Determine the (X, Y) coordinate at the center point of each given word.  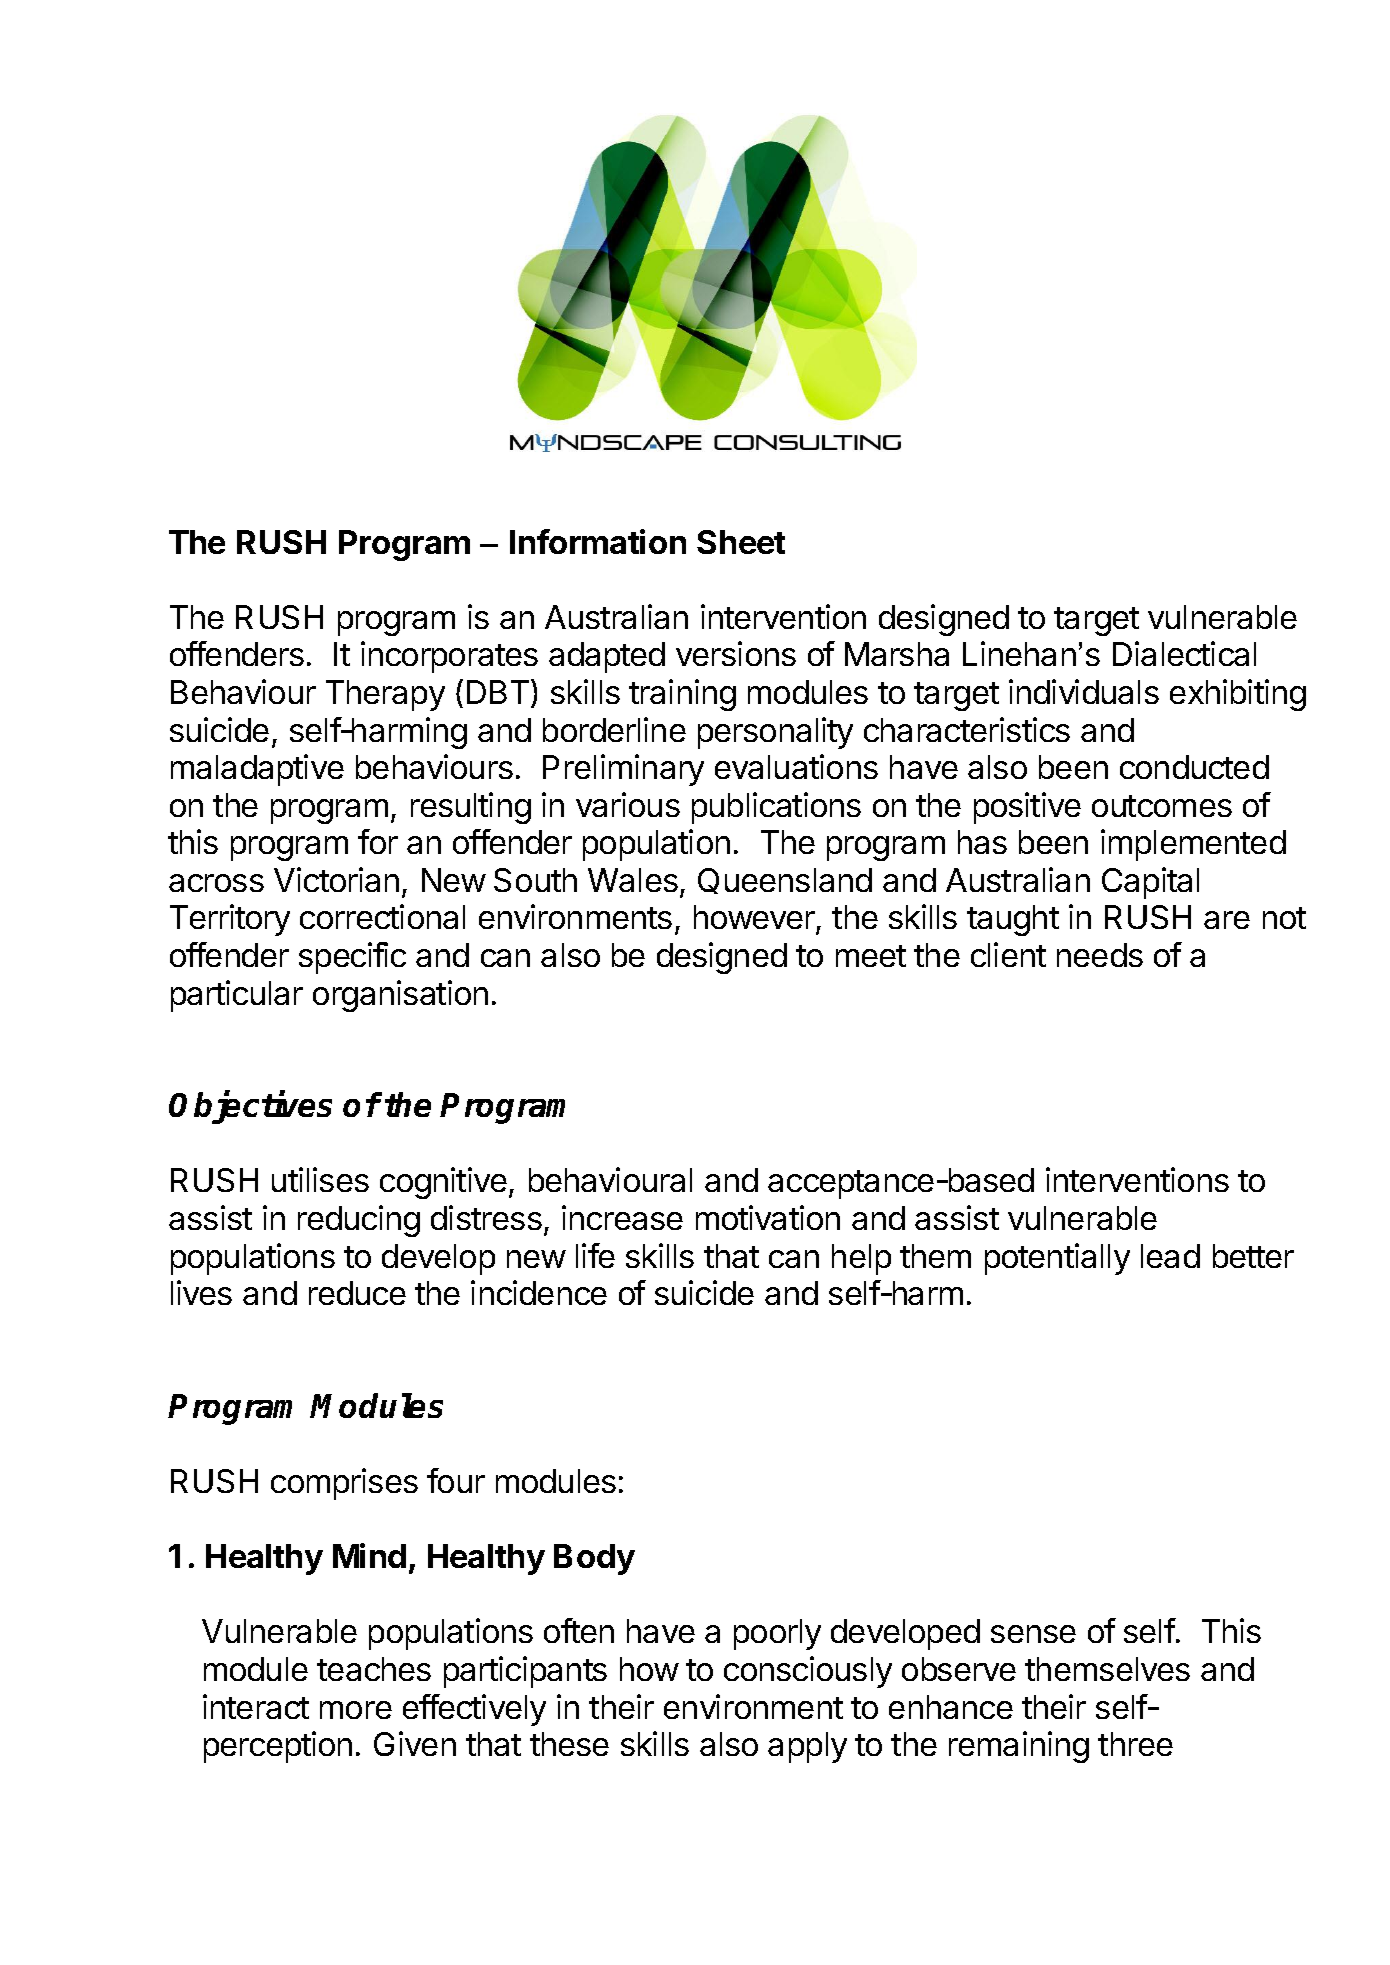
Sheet (741, 542)
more (356, 1710)
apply (807, 1747)
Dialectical (1184, 653)
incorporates (449, 657)
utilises (320, 1179)
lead (1170, 1256)
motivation (768, 1217)
